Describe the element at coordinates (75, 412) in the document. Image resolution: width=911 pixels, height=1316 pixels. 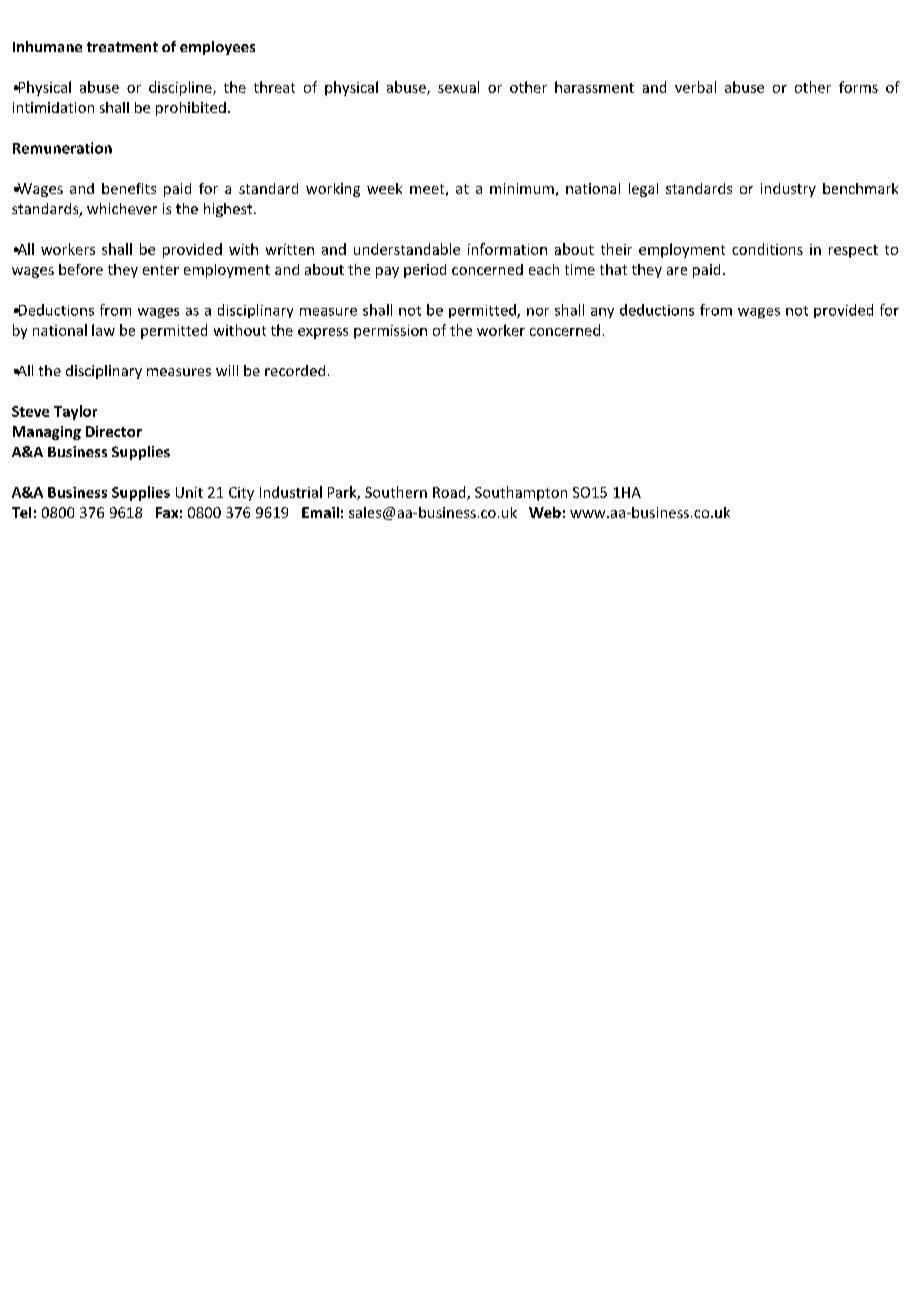
I see `Taylor` at that location.
